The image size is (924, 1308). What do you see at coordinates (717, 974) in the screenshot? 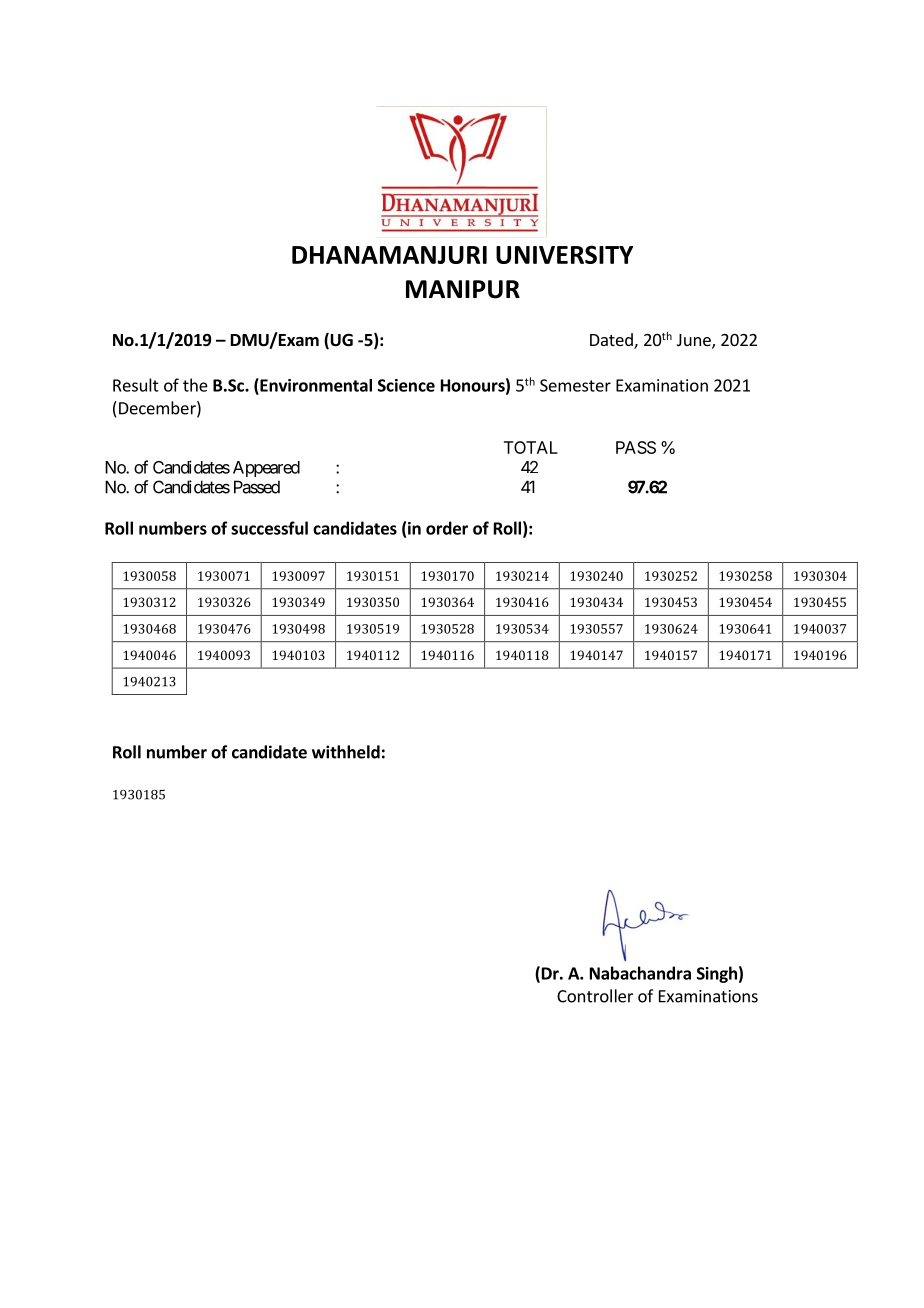
I see `Singh` at bounding box center [717, 974].
